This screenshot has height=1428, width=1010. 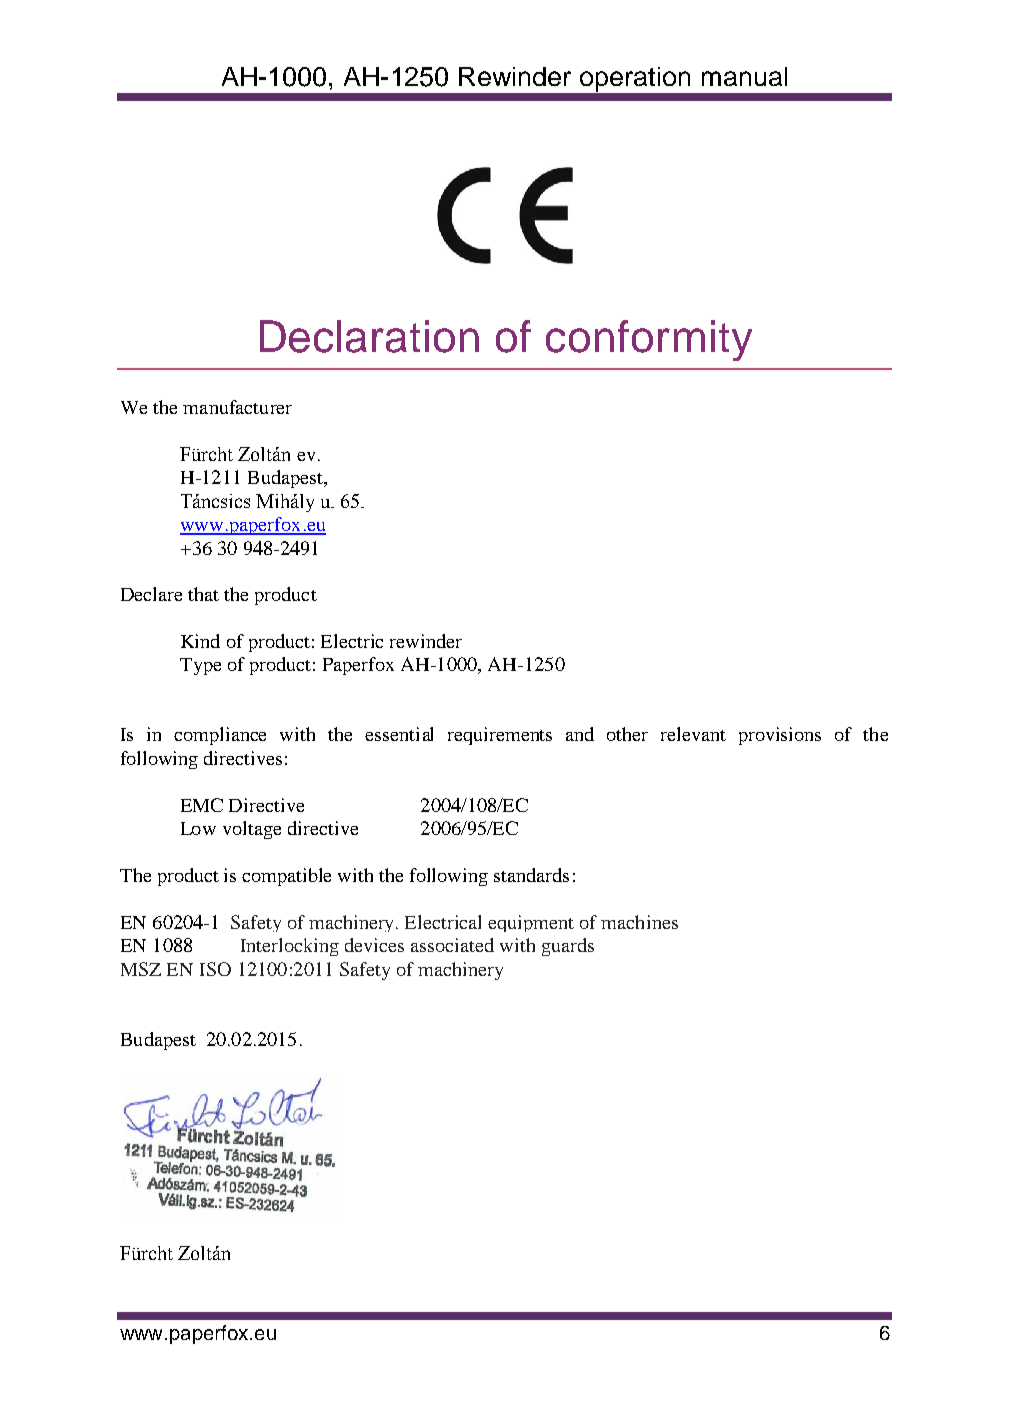 What do you see at coordinates (237, 407) in the screenshot?
I see `manufacturer` at bounding box center [237, 407].
